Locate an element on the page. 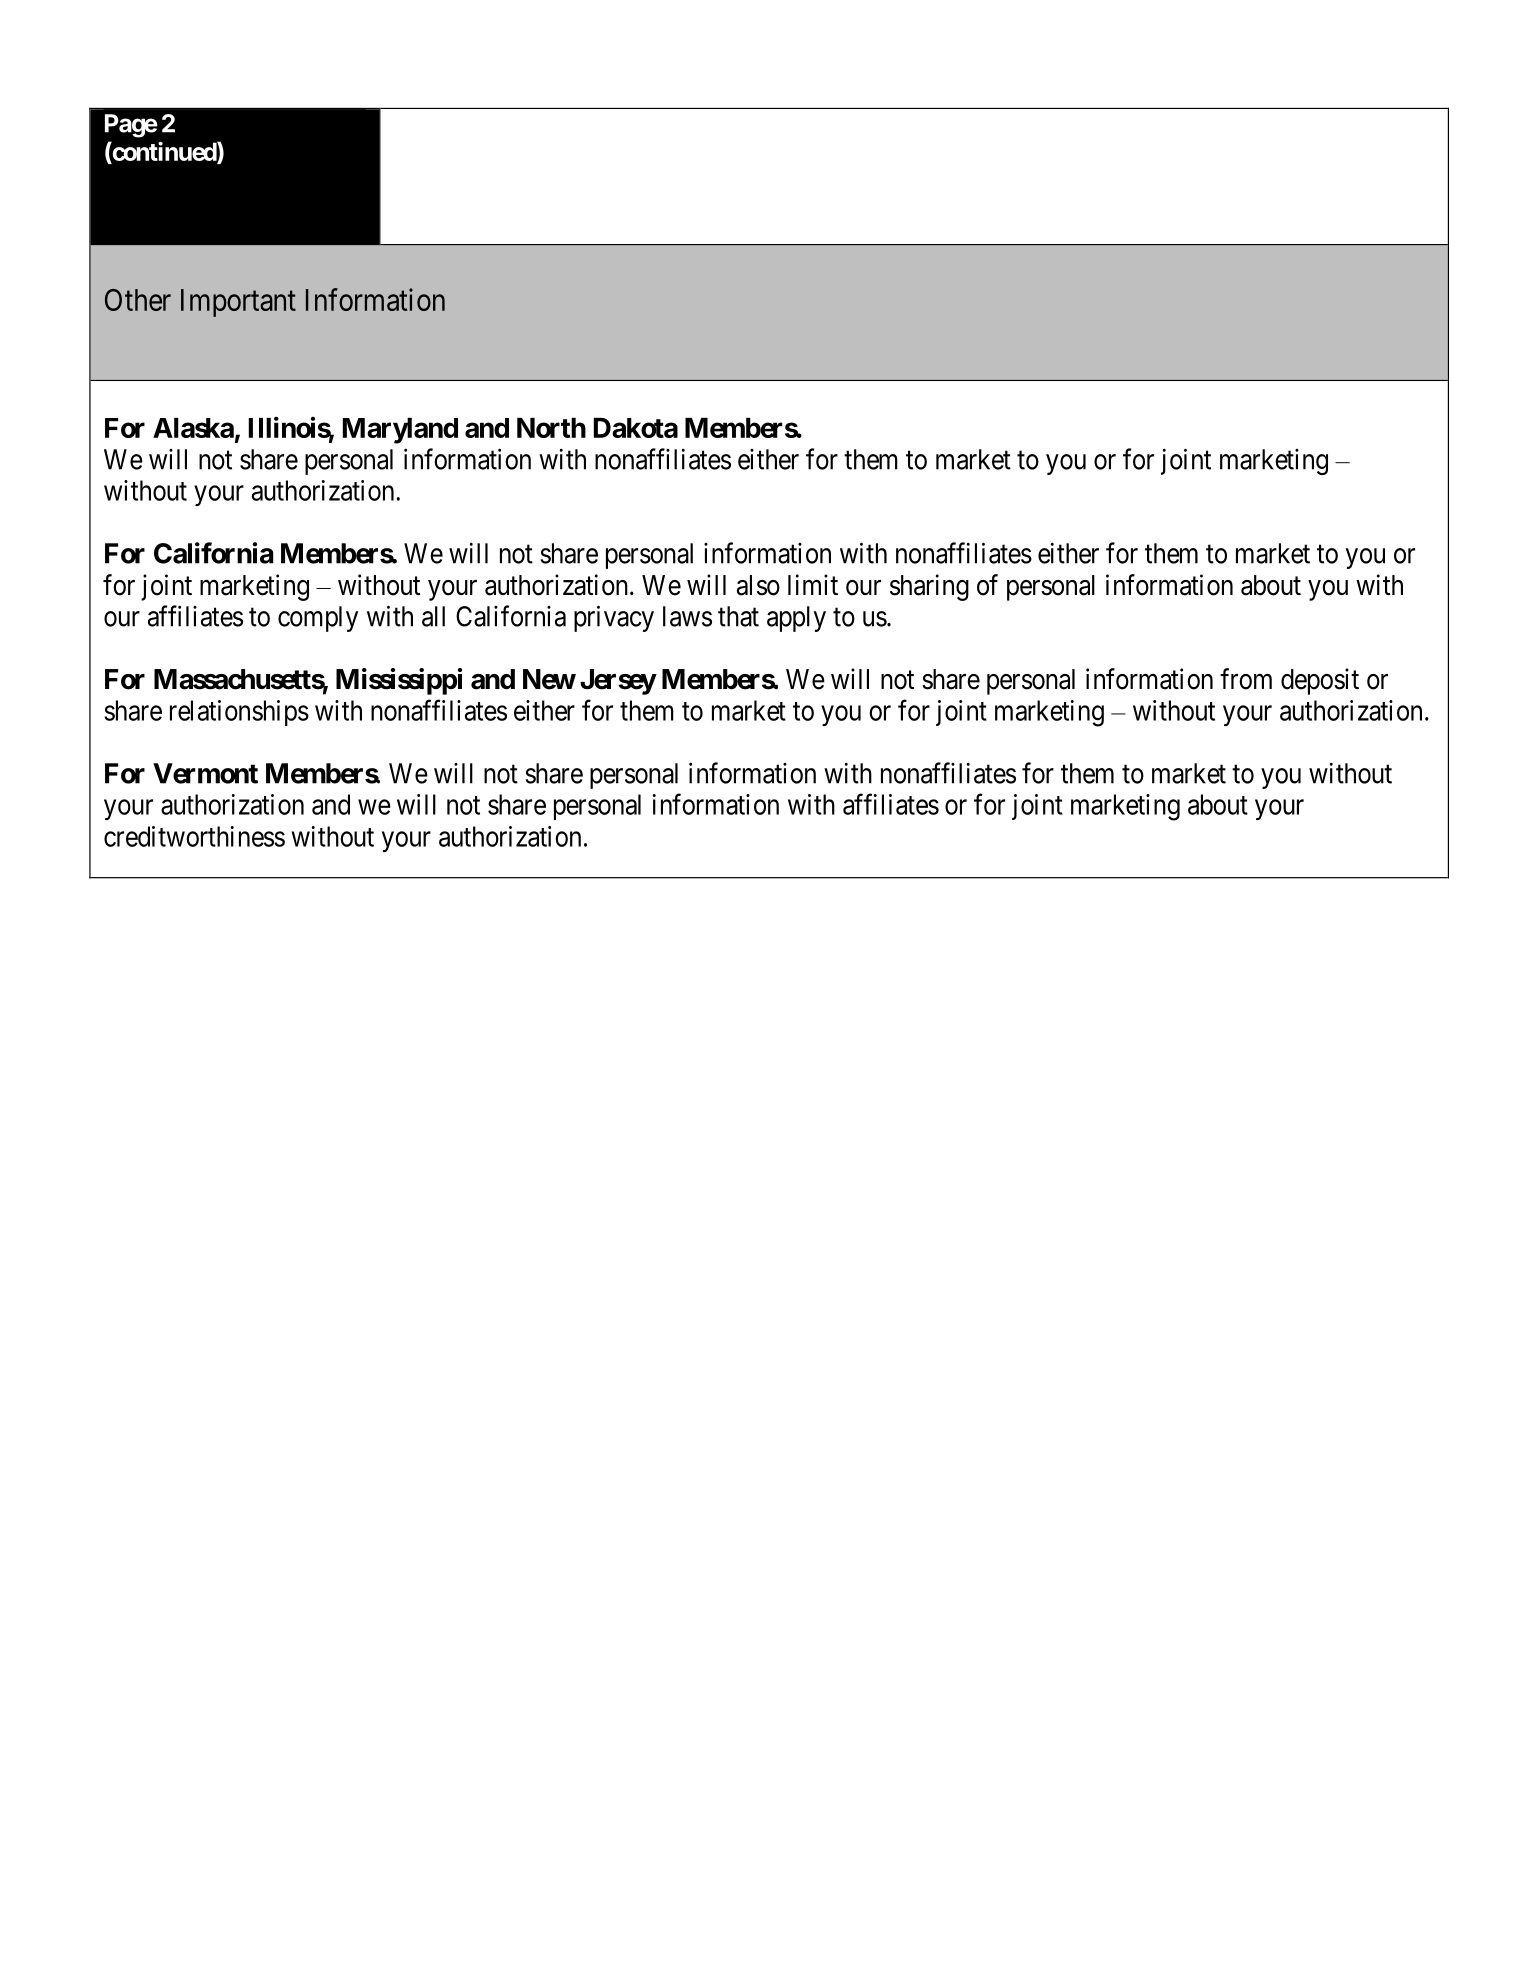 The width and height of the image is (1519, 1966). Maryland is located at coordinates (400, 431).
